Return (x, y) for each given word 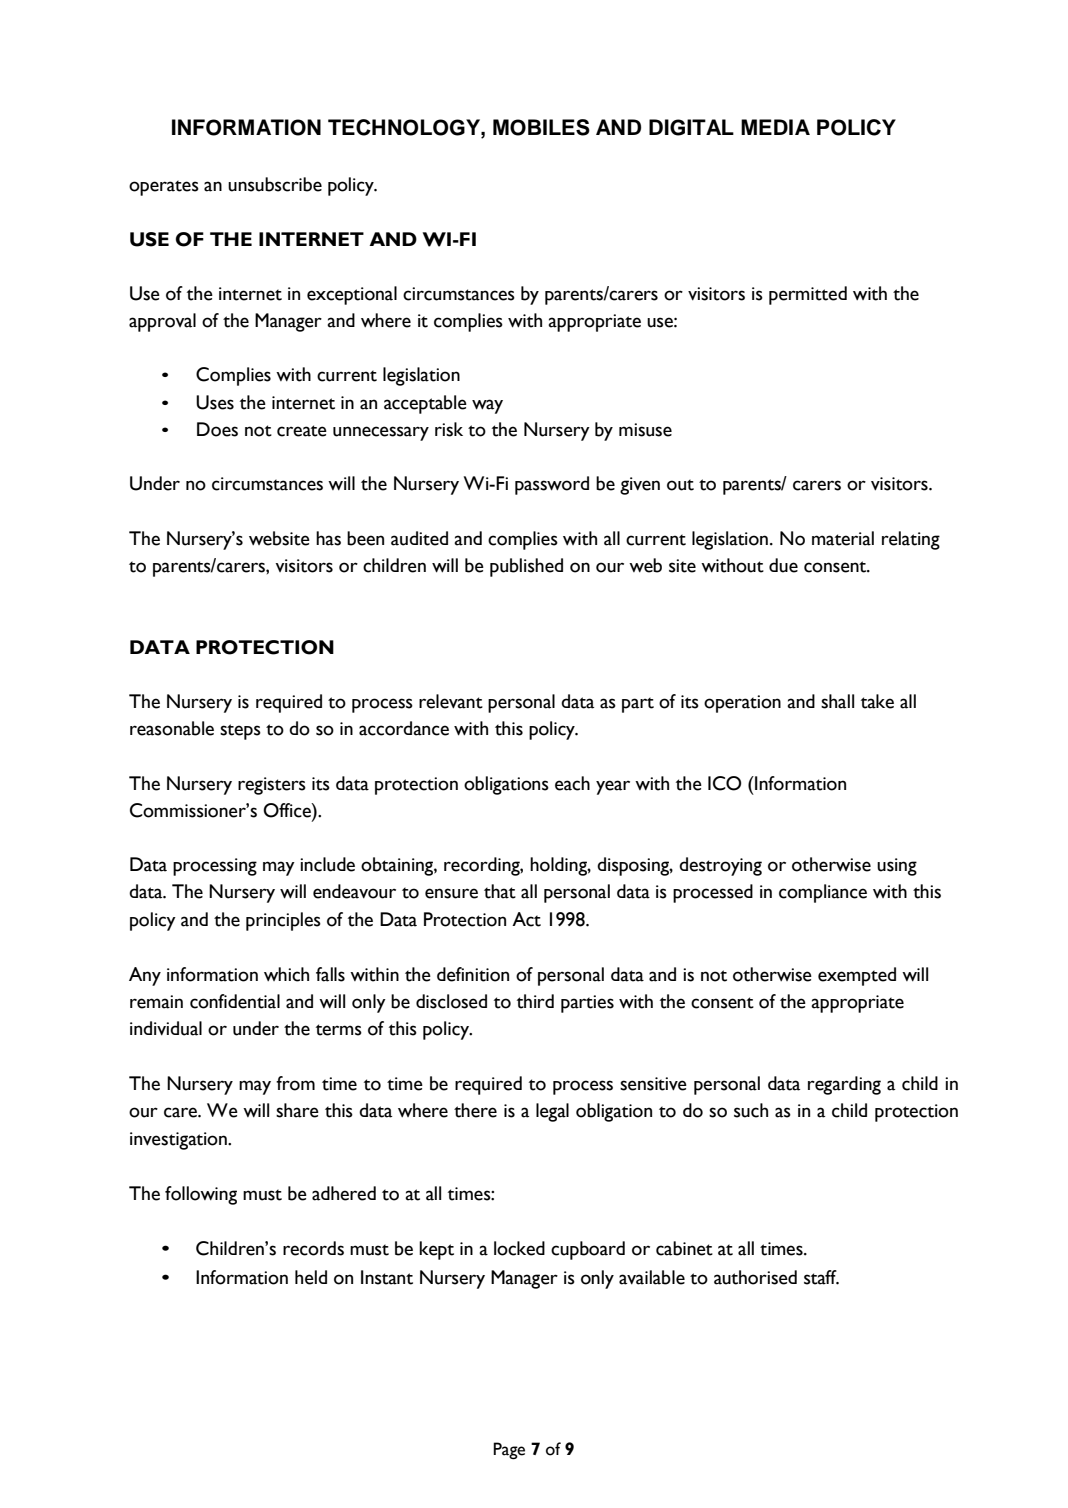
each (572, 783)
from (295, 1083)
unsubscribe (275, 184)
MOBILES (541, 127)
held (311, 1277)
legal (552, 1112)
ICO (724, 783)
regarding (844, 1085)
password (552, 485)
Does (217, 429)
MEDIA (775, 127)
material (843, 538)
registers (272, 786)
